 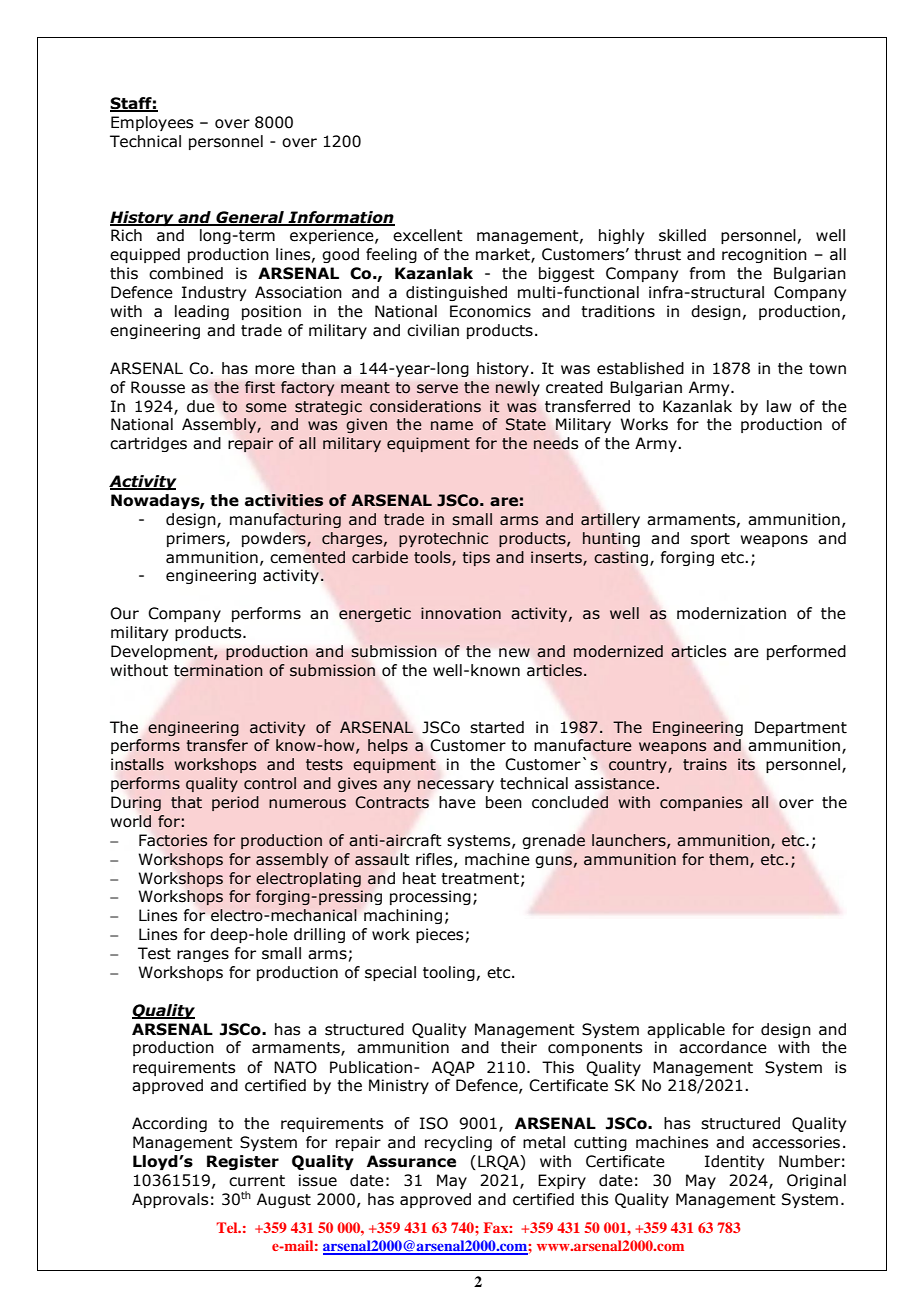 What do you see at coordinates (458, 1143) in the page?
I see `recycling` at bounding box center [458, 1143].
